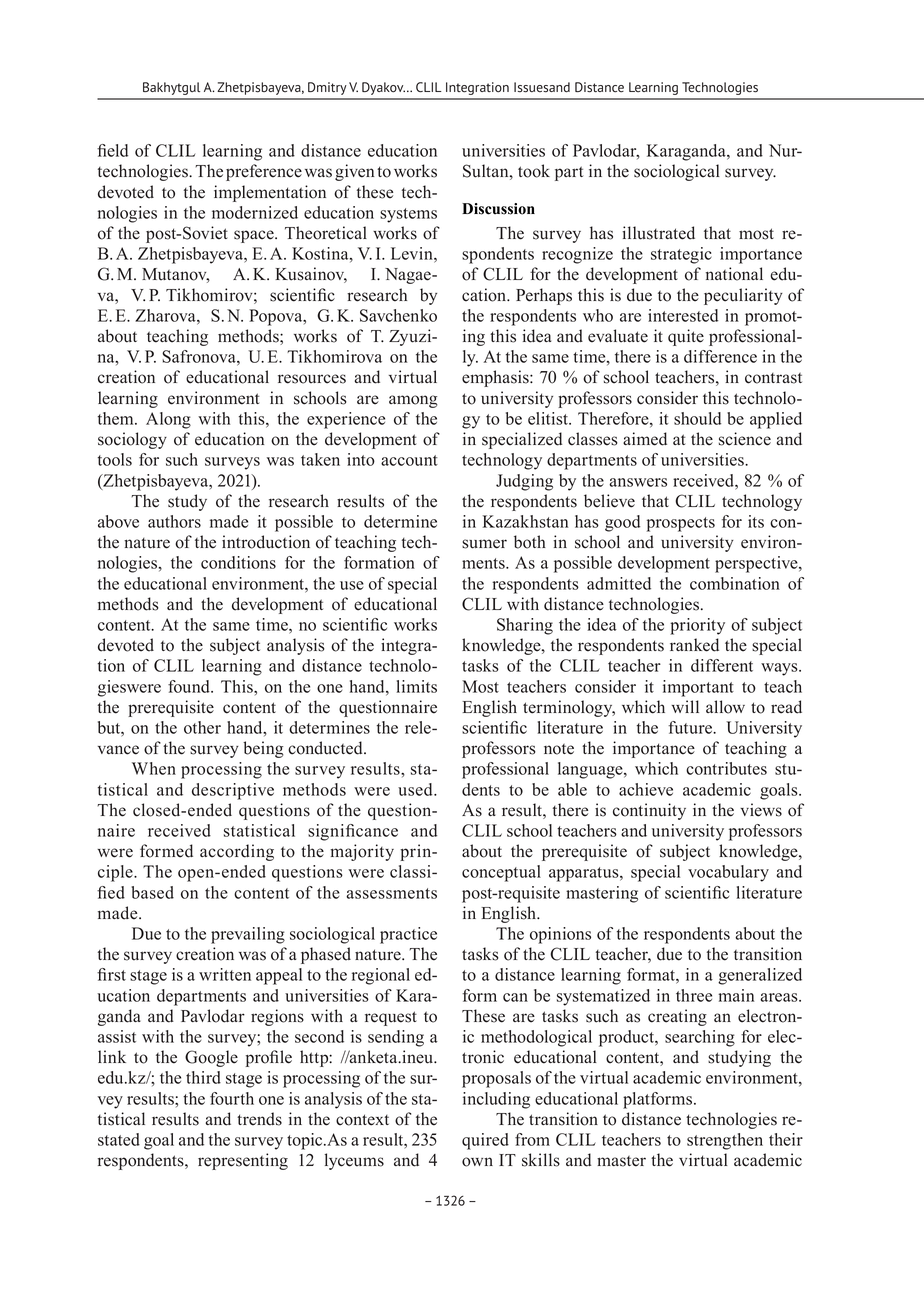  What do you see at coordinates (413, 401) in the document?
I see `among` at bounding box center [413, 401].
